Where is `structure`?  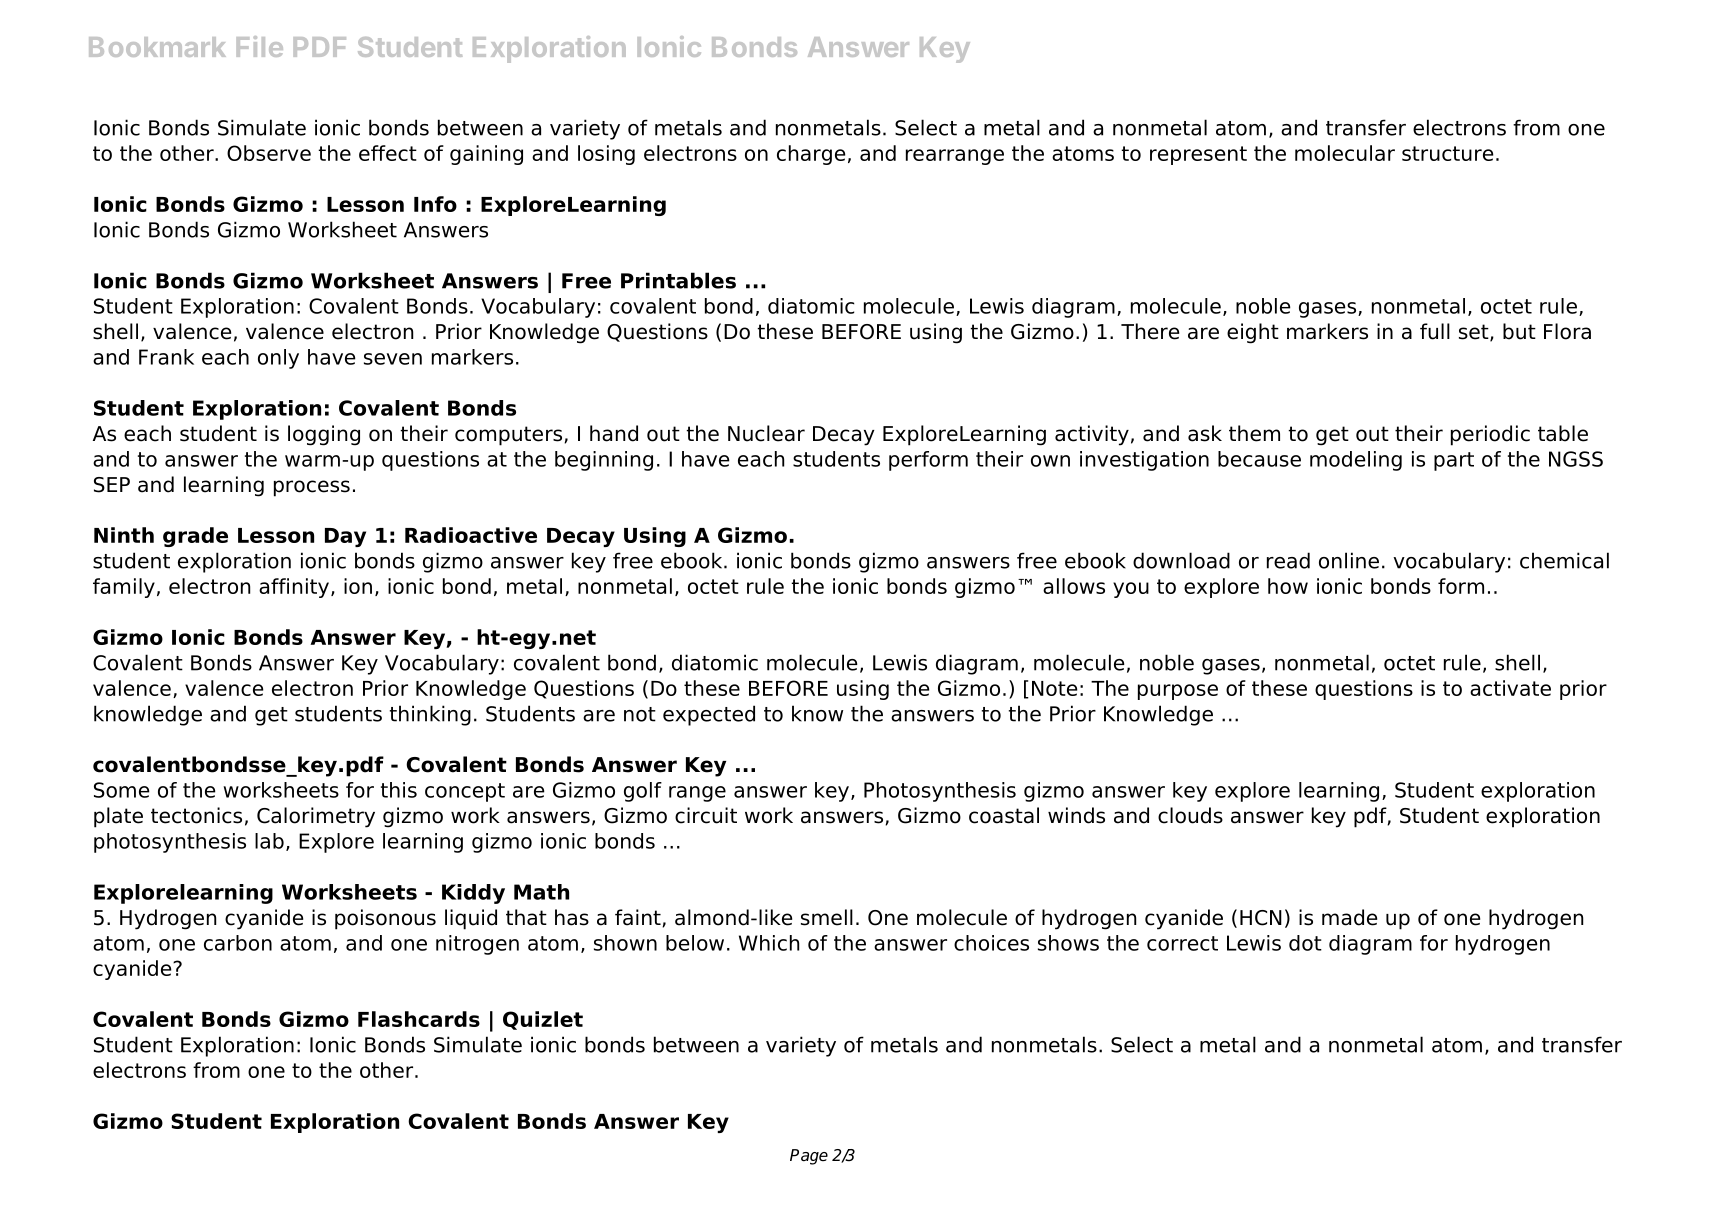 structure is located at coordinates (1447, 153).
